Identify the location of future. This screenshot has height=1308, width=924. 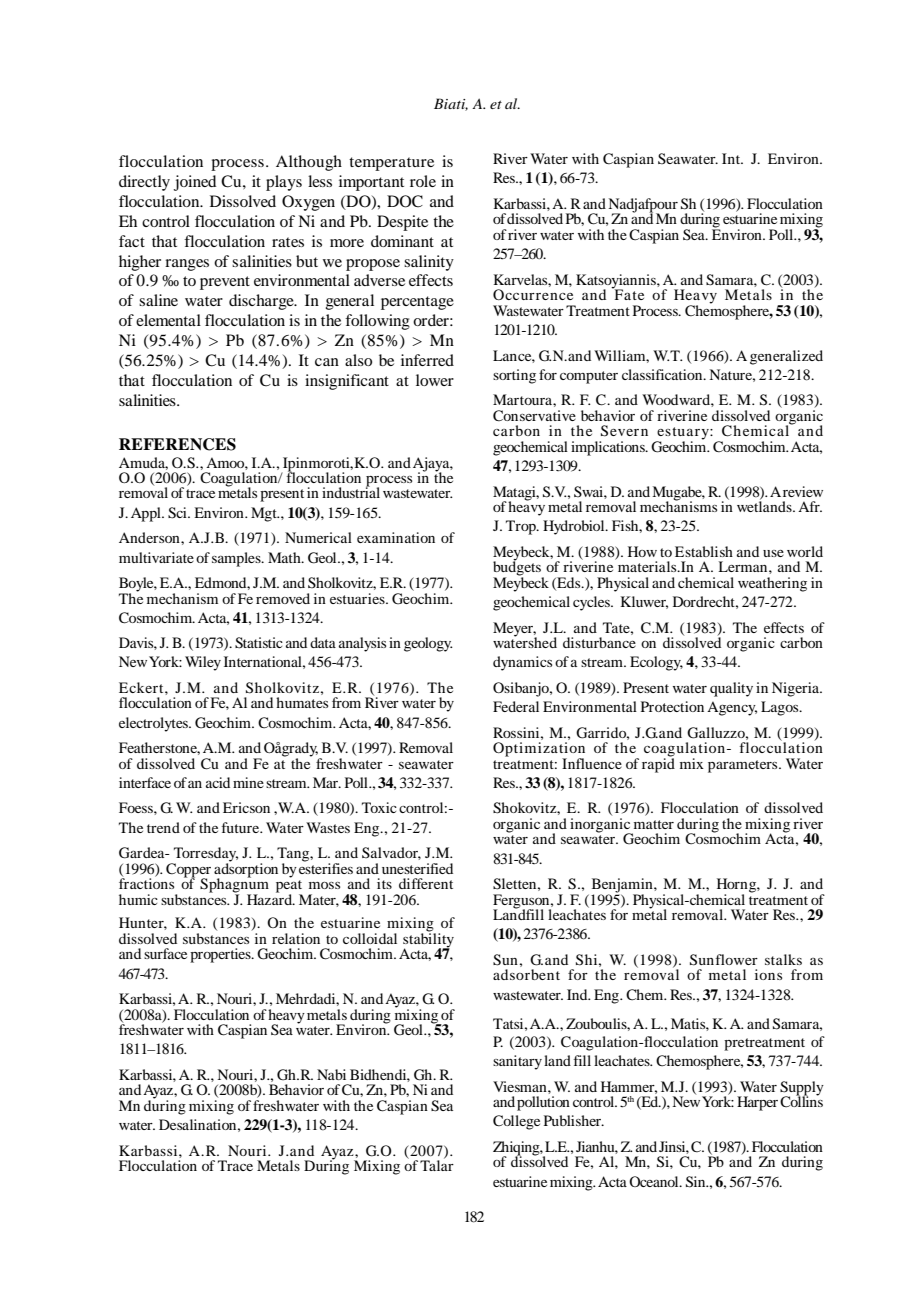
(241, 827).
